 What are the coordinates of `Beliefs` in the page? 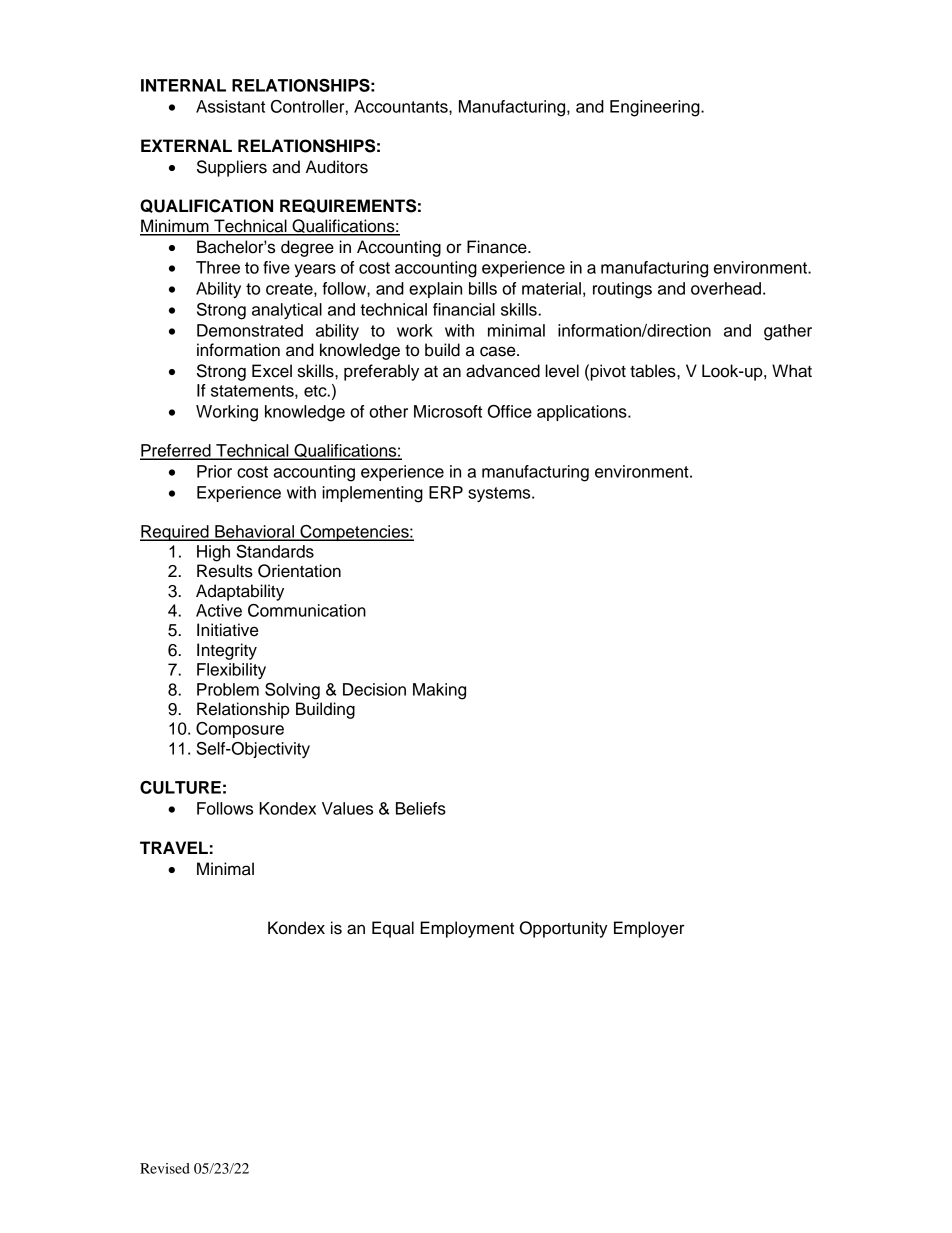 It's located at (421, 808).
